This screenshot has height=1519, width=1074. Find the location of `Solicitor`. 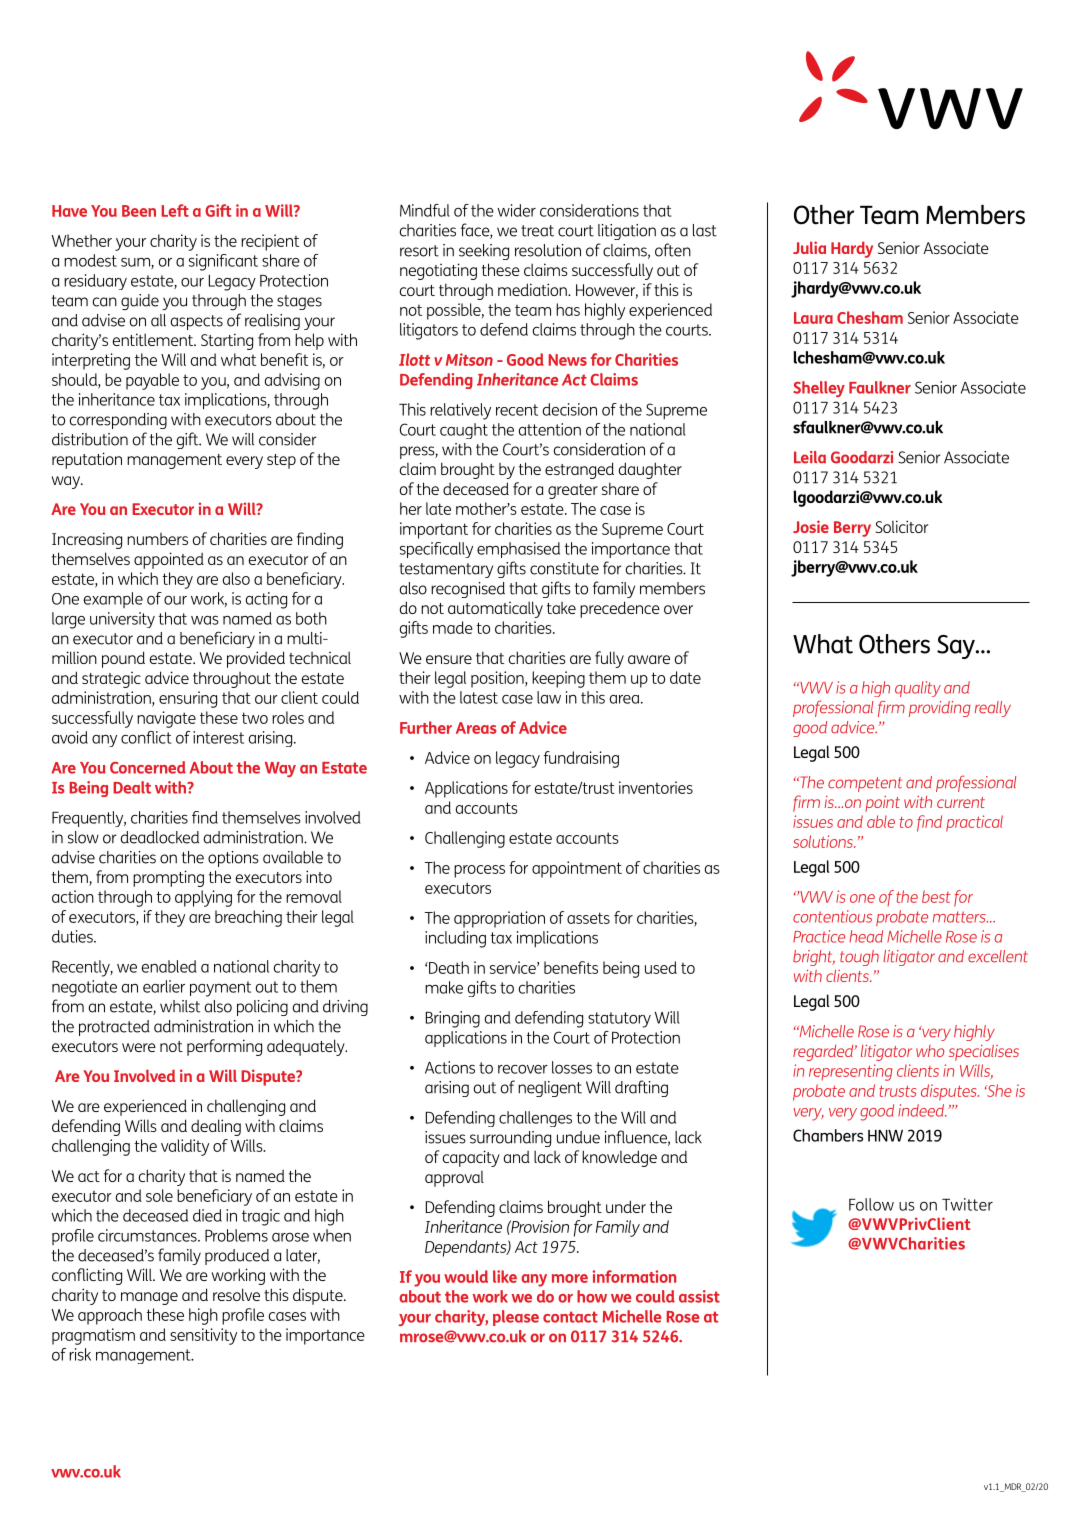

Solicitor is located at coordinates (902, 526).
